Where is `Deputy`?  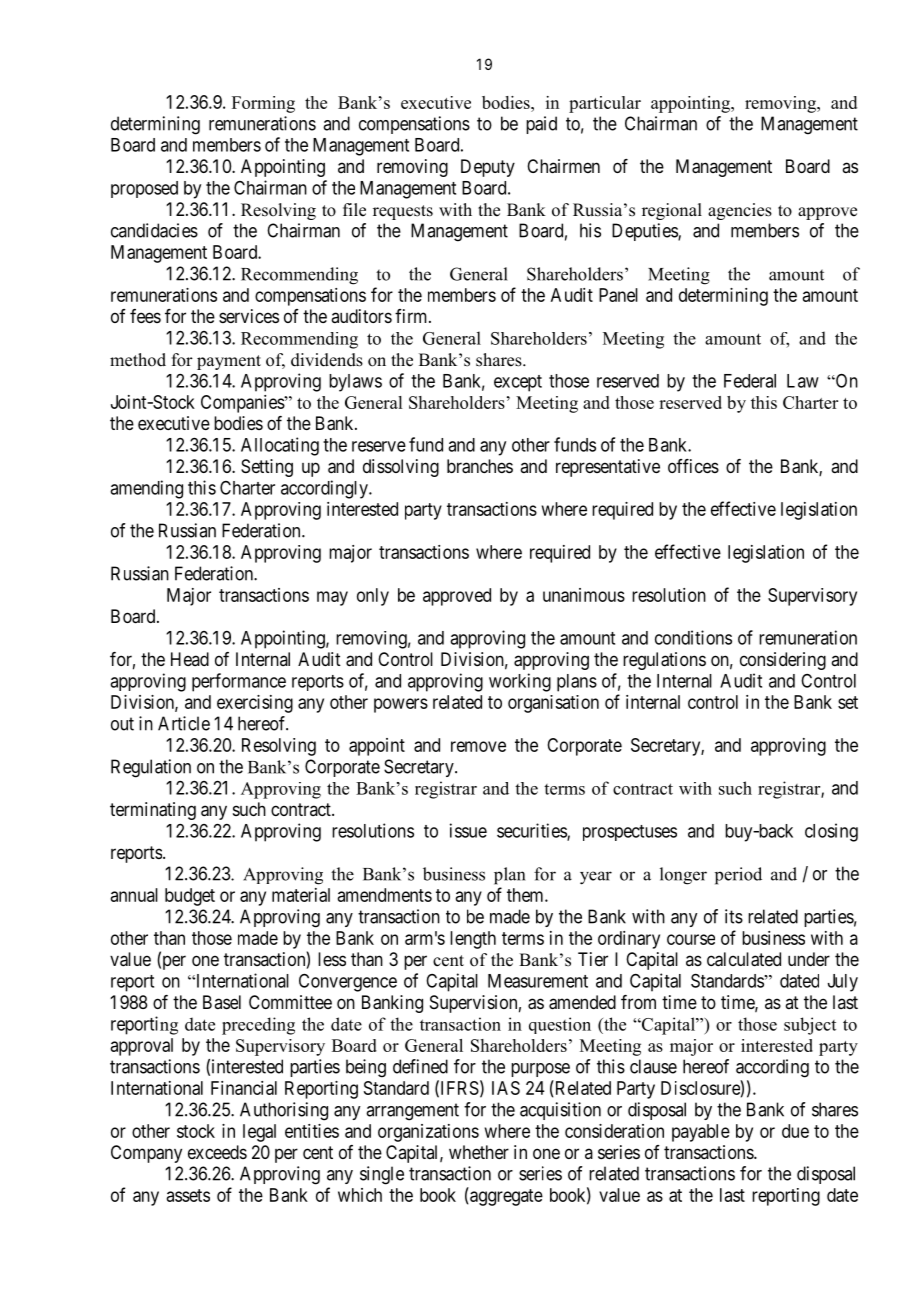
Deputy is located at coordinates (488, 168).
